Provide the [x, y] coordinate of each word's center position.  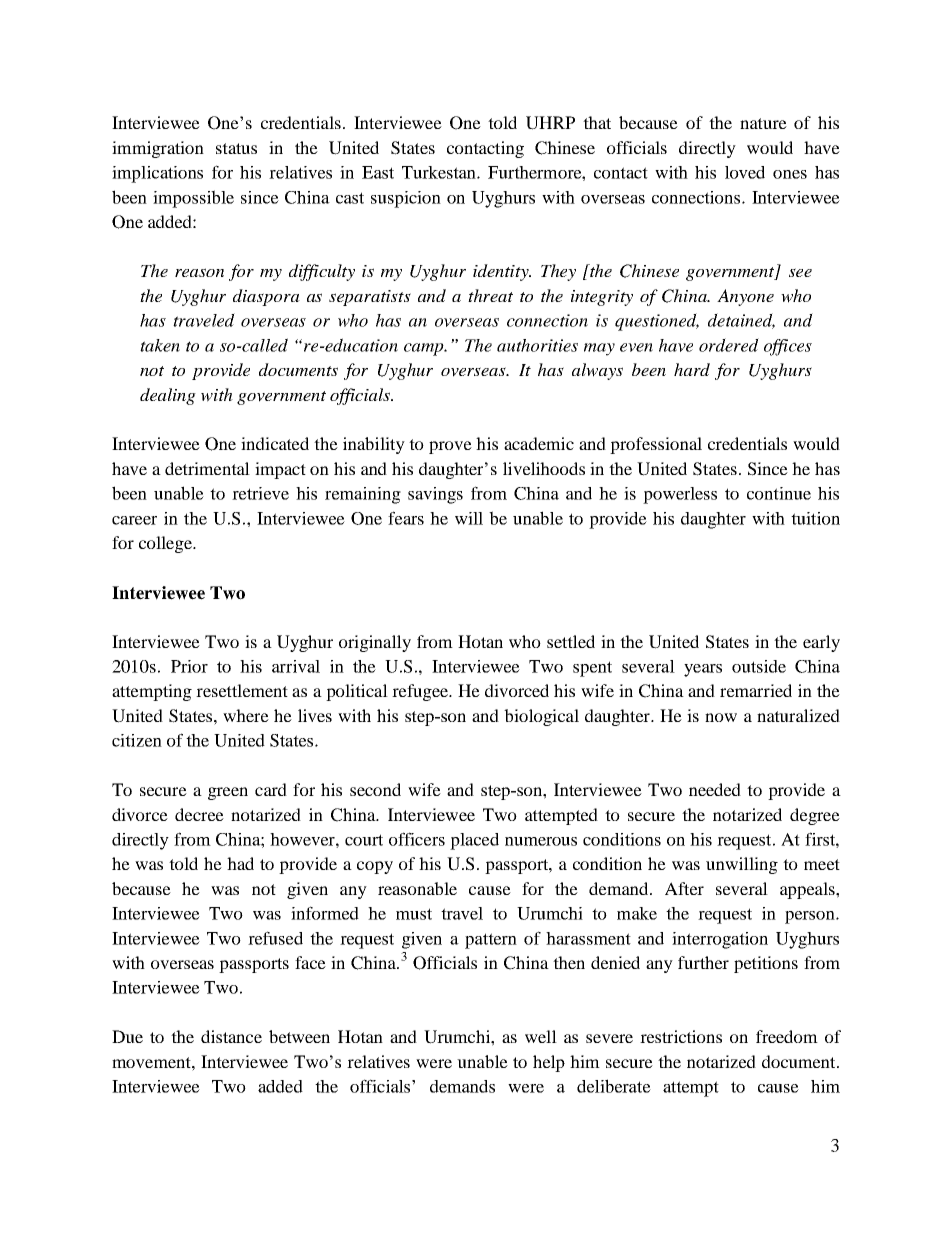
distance [231, 1036]
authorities [537, 345]
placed [474, 841]
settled [571, 641]
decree [199, 814]
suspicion [406, 199]
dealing [168, 396]
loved [745, 172]
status [236, 148]
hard [692, 369]
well [541, 1036]
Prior [189, 666]
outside [759, 666]
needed [715, 789]
